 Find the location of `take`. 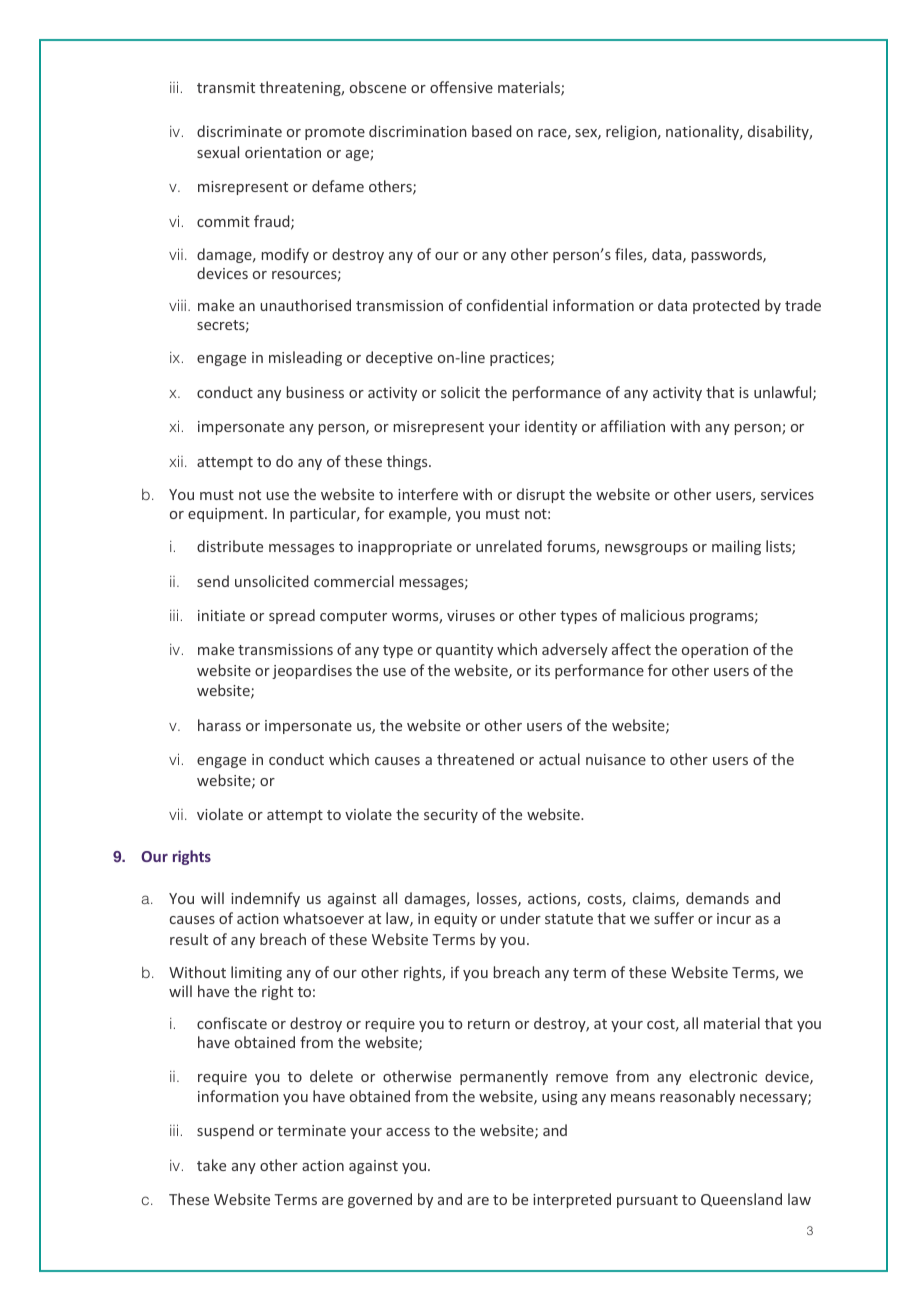

take is located at coordinates (211, 1165).
